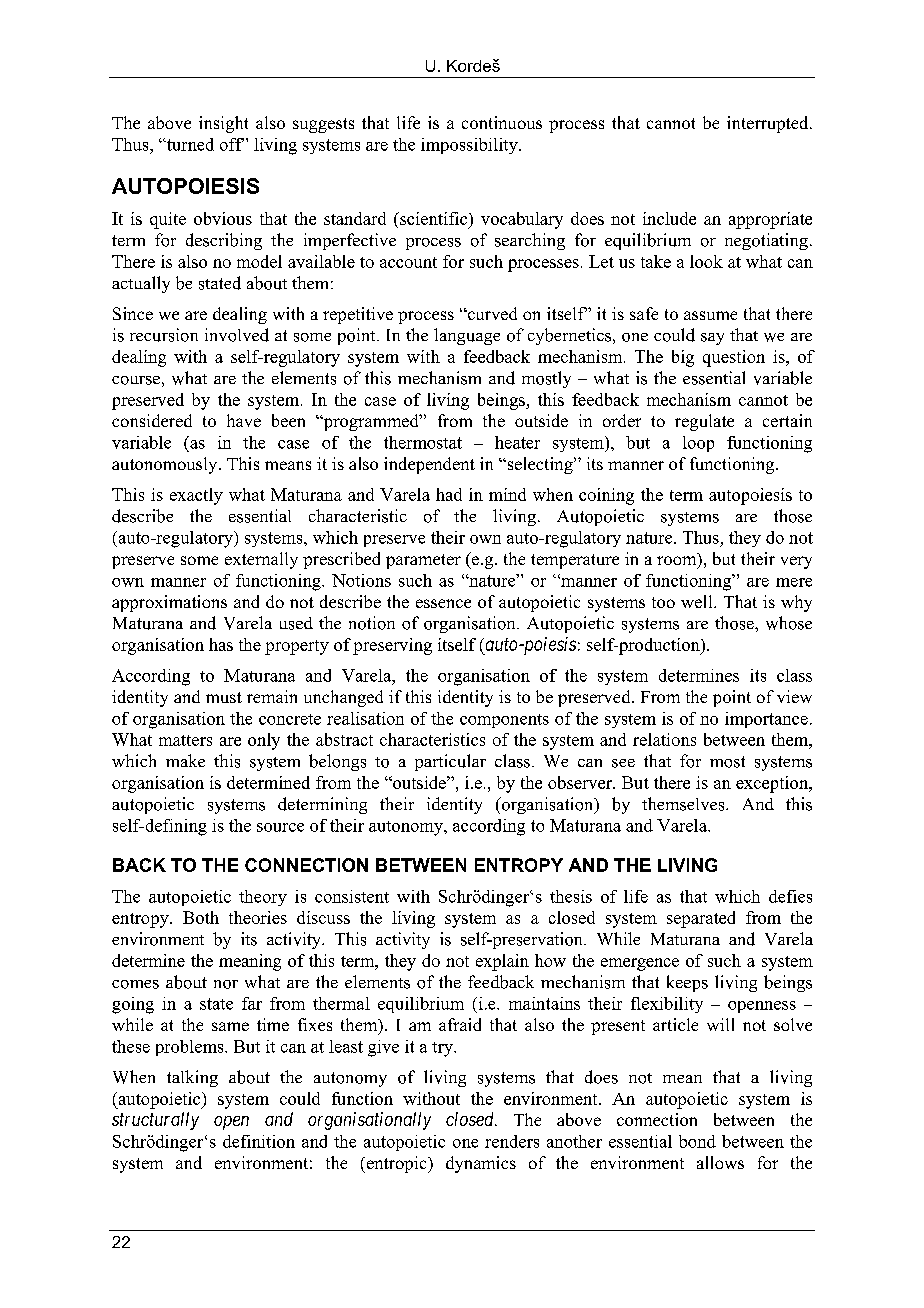 This document has width=924, height=1308. What do you see at coordinates (481, 1164) in the document?
I see `dynamics` at bounding box center [481, 1164].
